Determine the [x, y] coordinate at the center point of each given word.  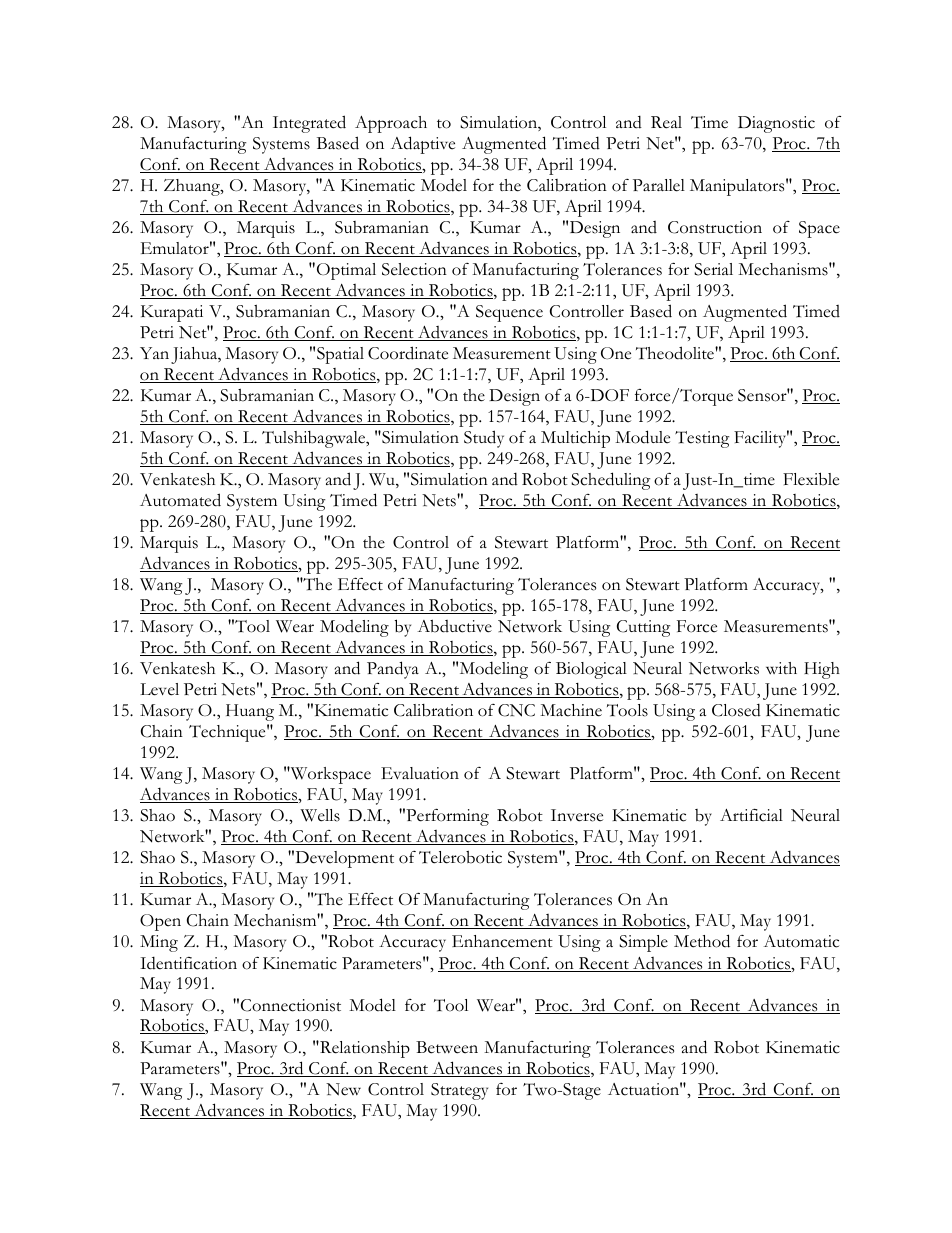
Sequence [509, 313]
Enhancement [502, 941]
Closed [736, 710]
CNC [516, 710]
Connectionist [291, 1005]
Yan [154, 353]
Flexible [811, 479]
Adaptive [422, 145]
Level [159, 689]
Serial [713, 269]
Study [484, 439]
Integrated [309, 124]
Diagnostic [776, 124]
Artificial [751, 815]
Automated [180, 500]
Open [160, 922]
